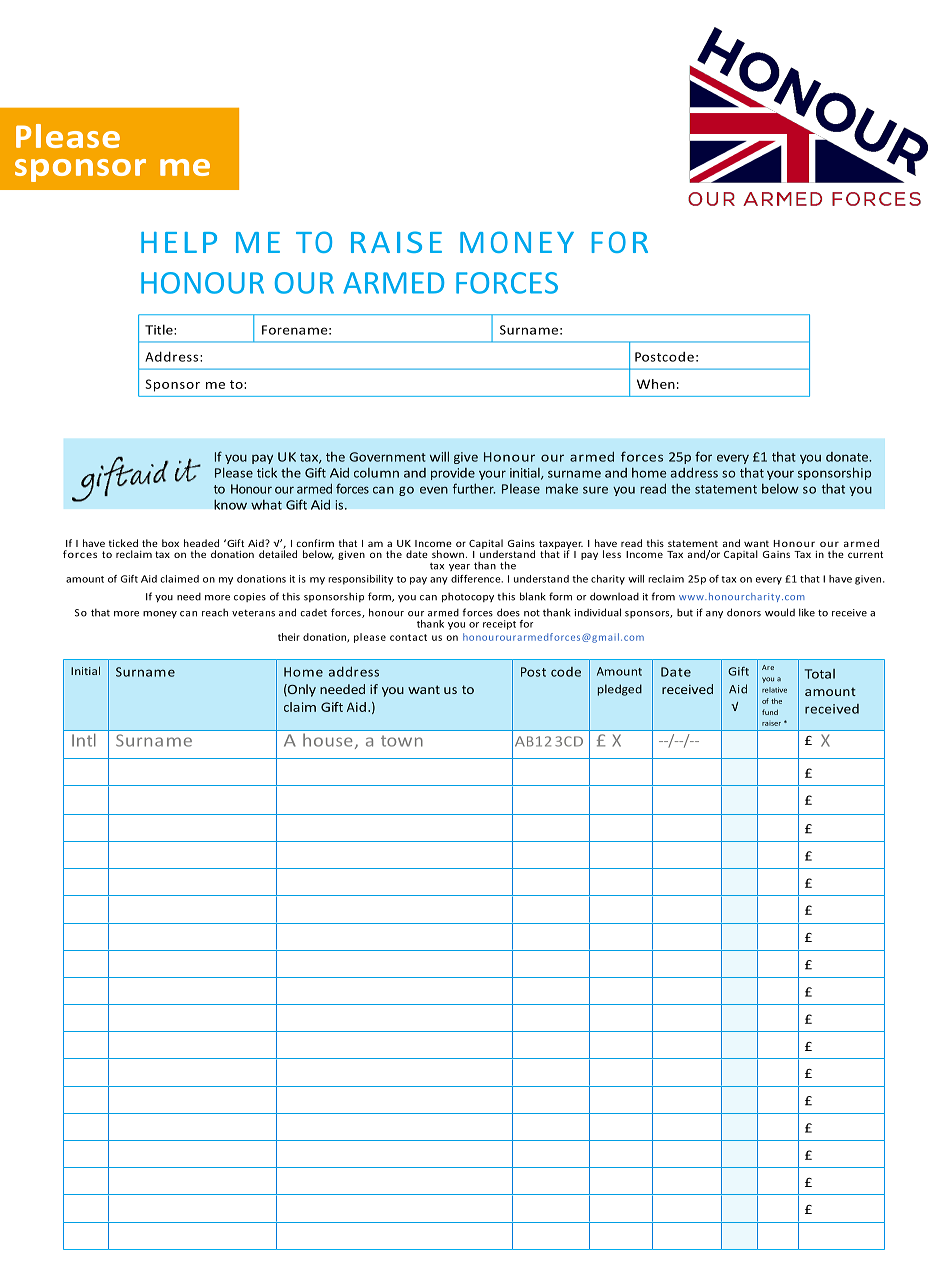 The height and width of the screenshot is (1265, 952). Describe the element at coordinates (474, 488) in the screenshot. I see `further` at that location.
